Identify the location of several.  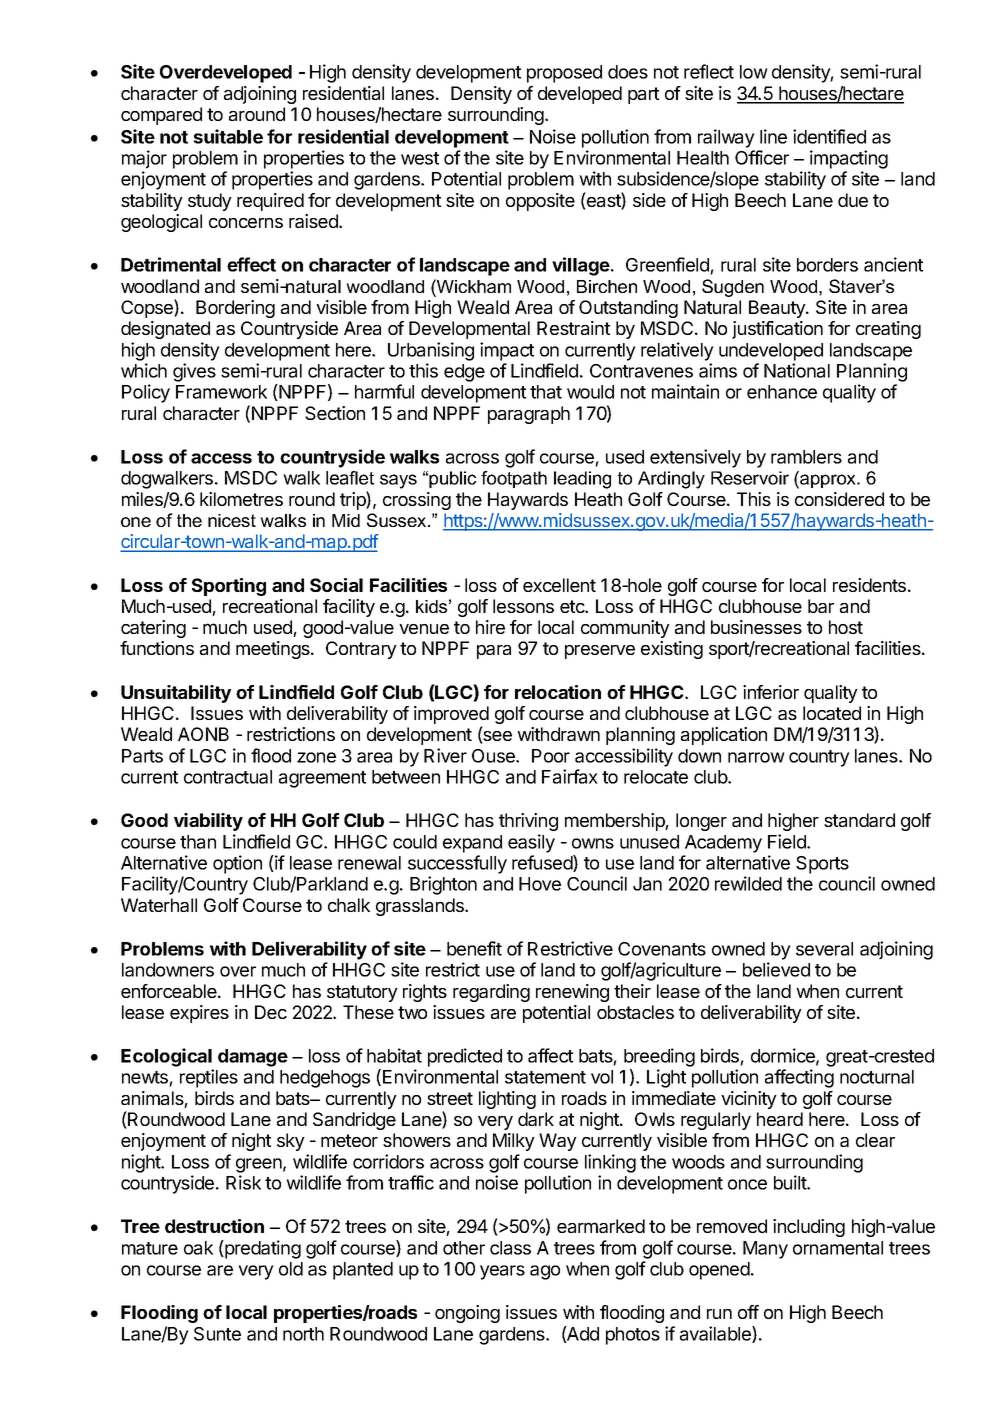
(824, 949).
